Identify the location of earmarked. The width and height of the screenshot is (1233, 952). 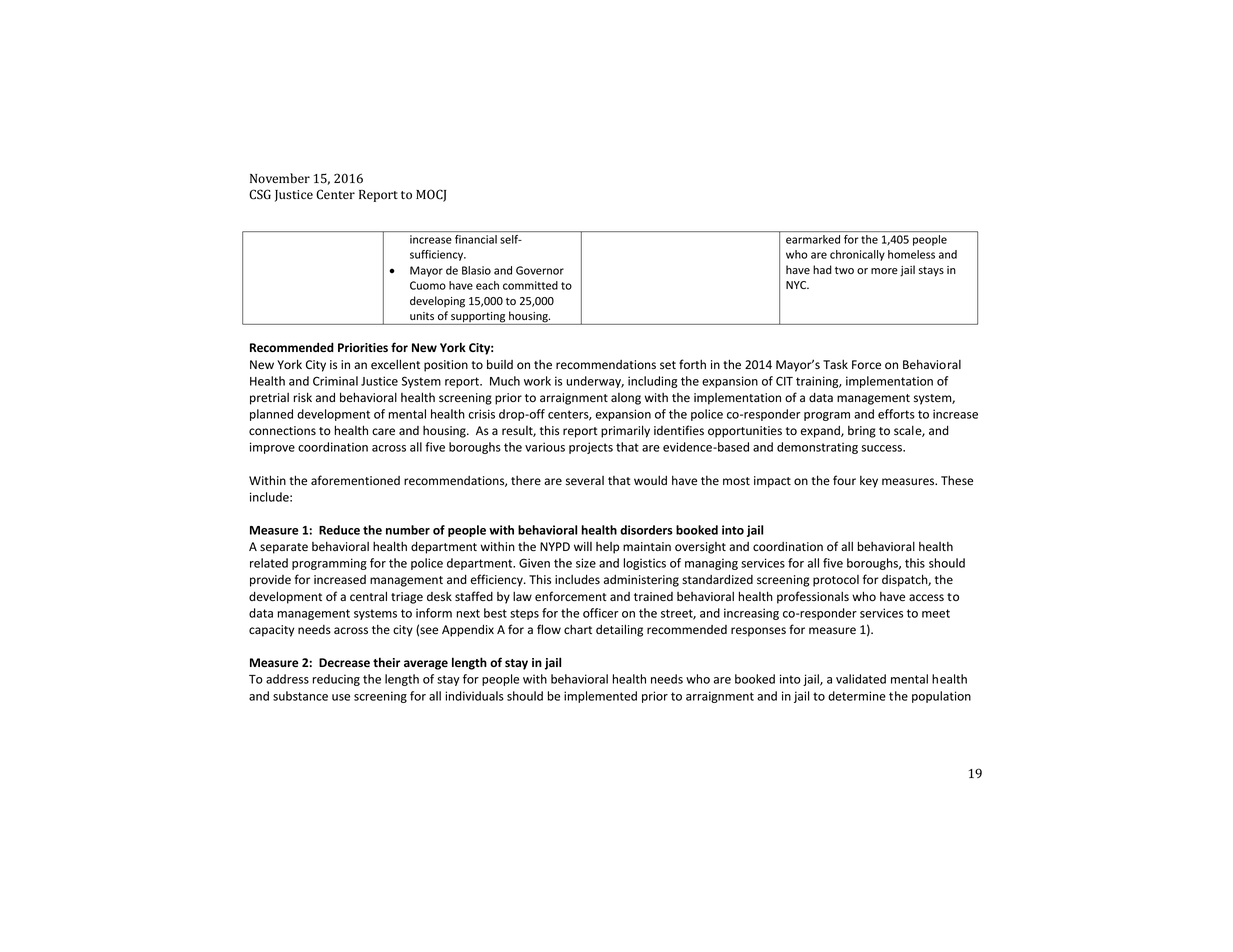
(813, 239).
